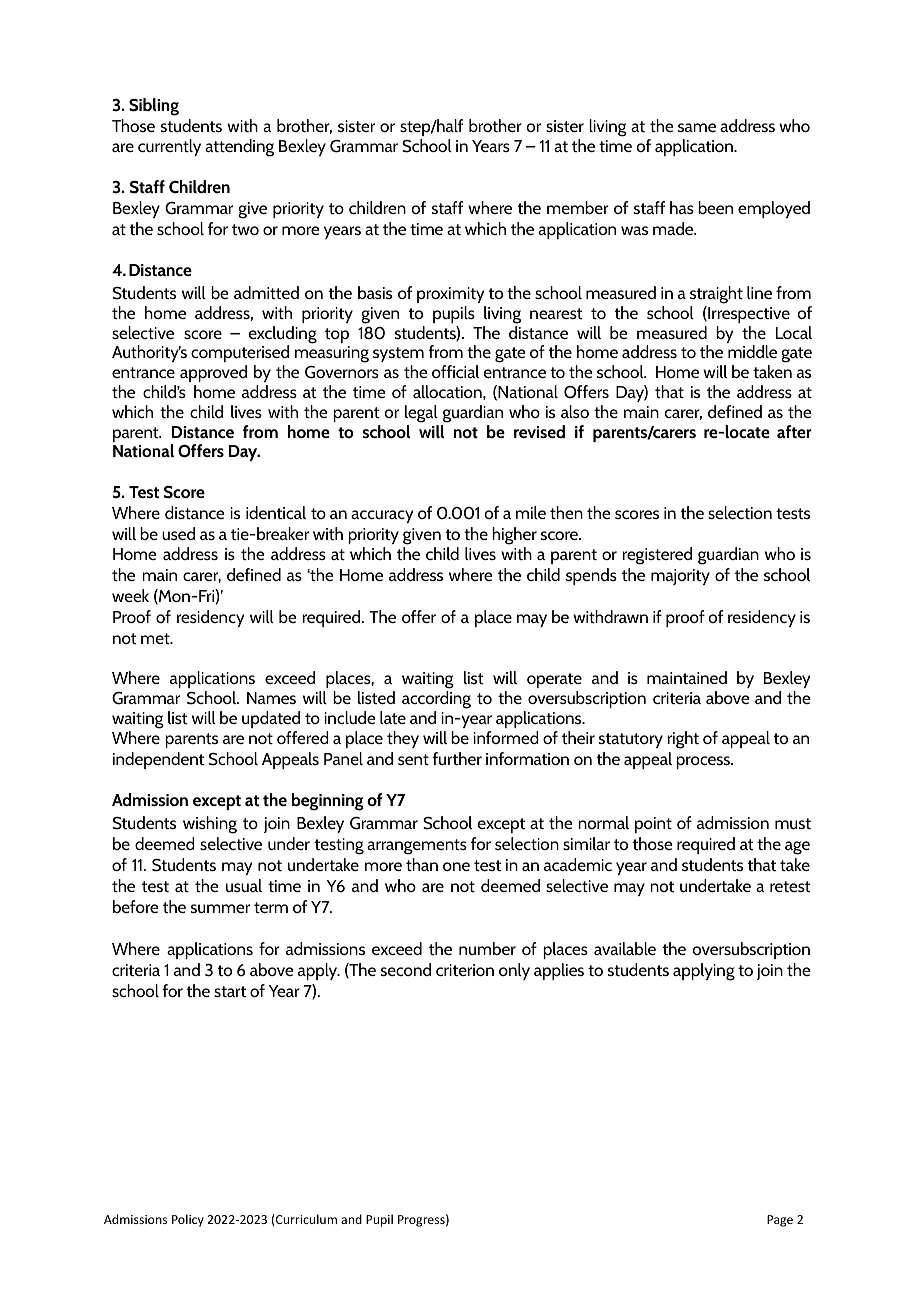  I want to click on Page, so click(780, 1221).
